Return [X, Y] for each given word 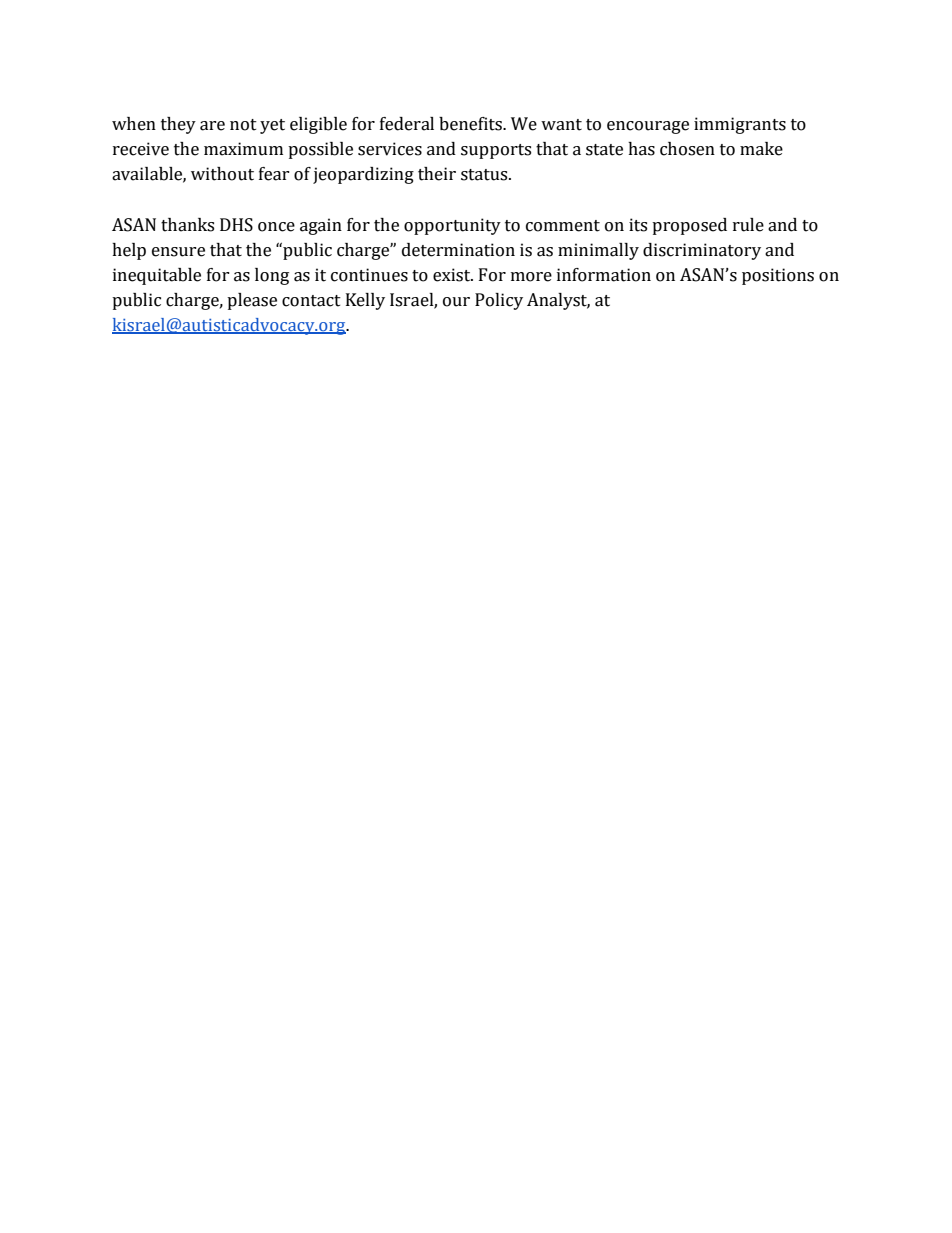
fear [274, 174]
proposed [689, 226]
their [437, 174]
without [222, 174]
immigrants [740, 125]
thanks [187, 225]
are [212, 126]
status [485, 175]
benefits [471, 124]
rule [748, 225]
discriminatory [702, 251]
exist [453, 275]
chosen [687, 149]
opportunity [452, 226]
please [252, 301]
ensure [178, 252]
